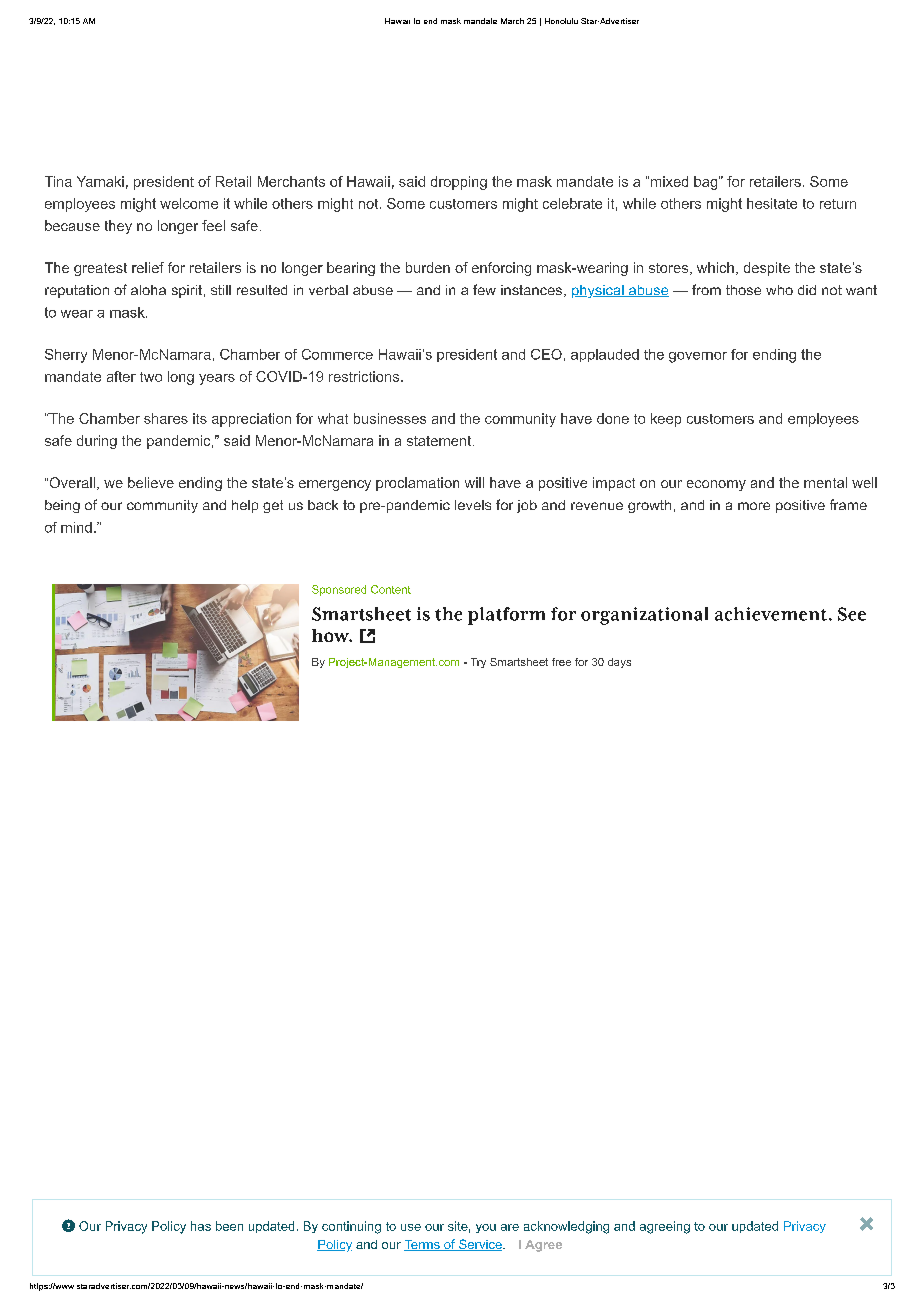 The height and width of the screenshot is (1308, 924). What do you see at coordinates (705, 183) in the screenshot?
I see `bag` at bounding box center [705, 183].
